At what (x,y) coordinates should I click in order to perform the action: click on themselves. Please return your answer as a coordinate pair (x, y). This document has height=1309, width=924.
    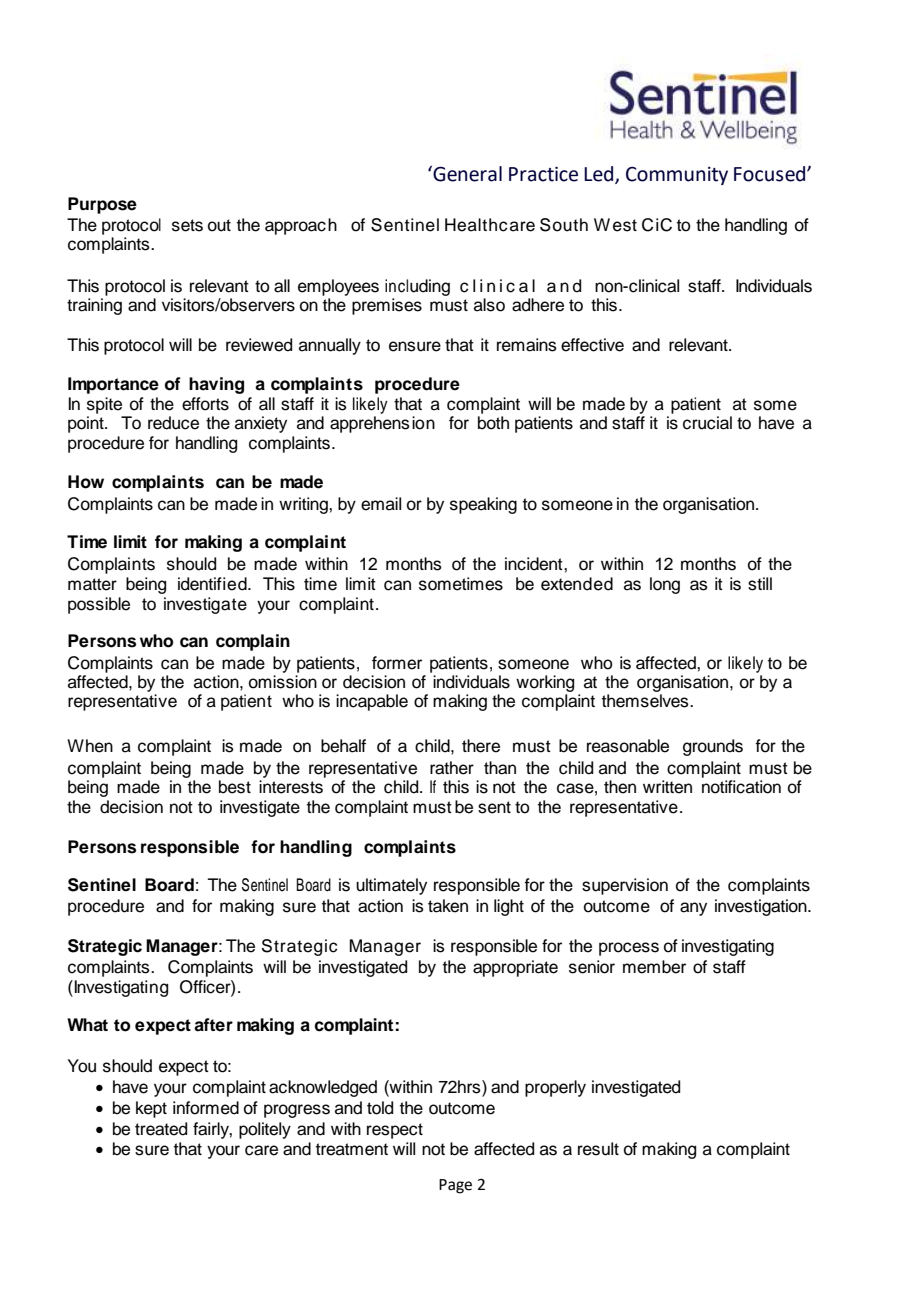
    Looking at the image, I should click on (646, 701).
